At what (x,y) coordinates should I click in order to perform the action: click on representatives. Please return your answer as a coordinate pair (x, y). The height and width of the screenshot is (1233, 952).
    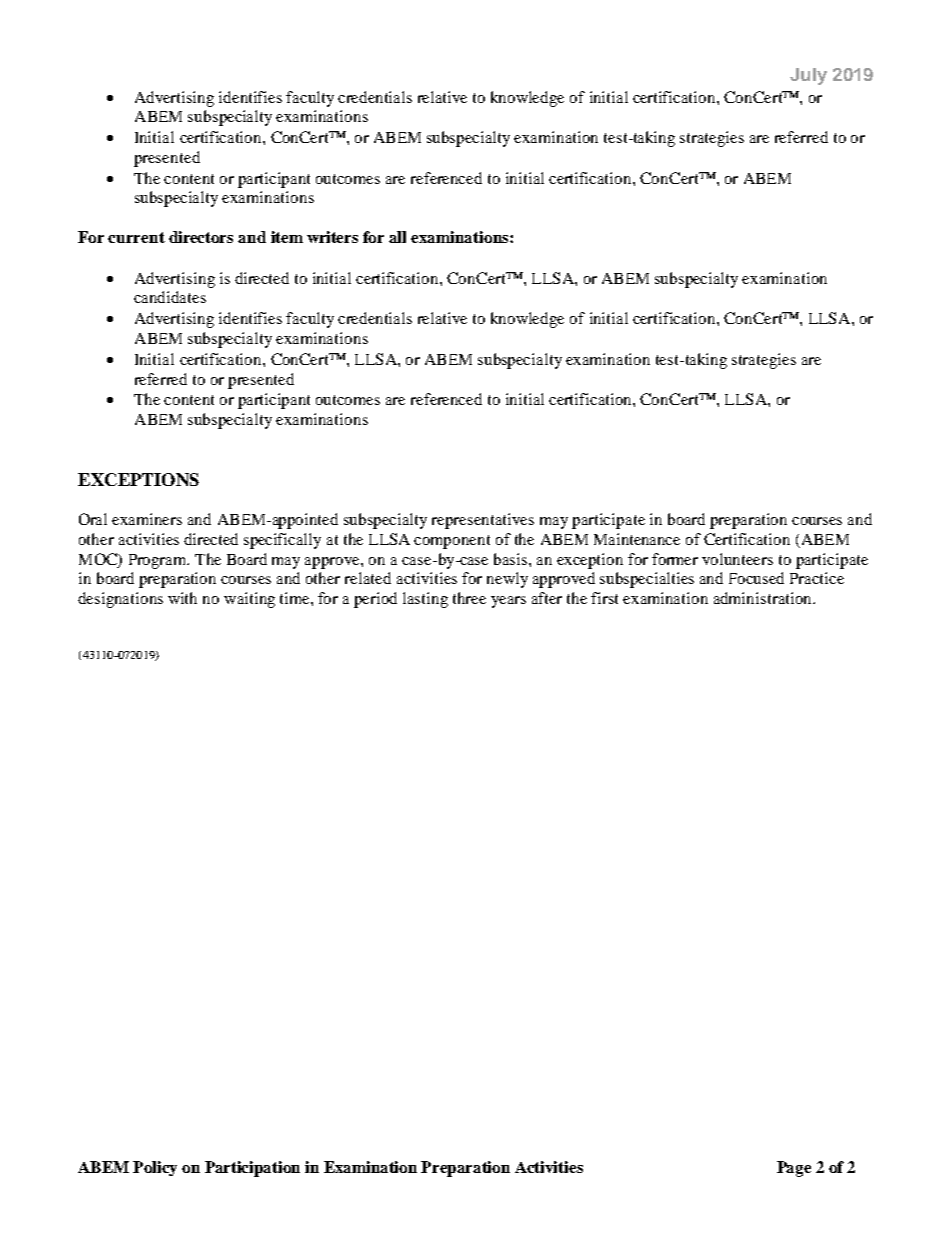
    Looking at the image, I should click on (483, 521).
